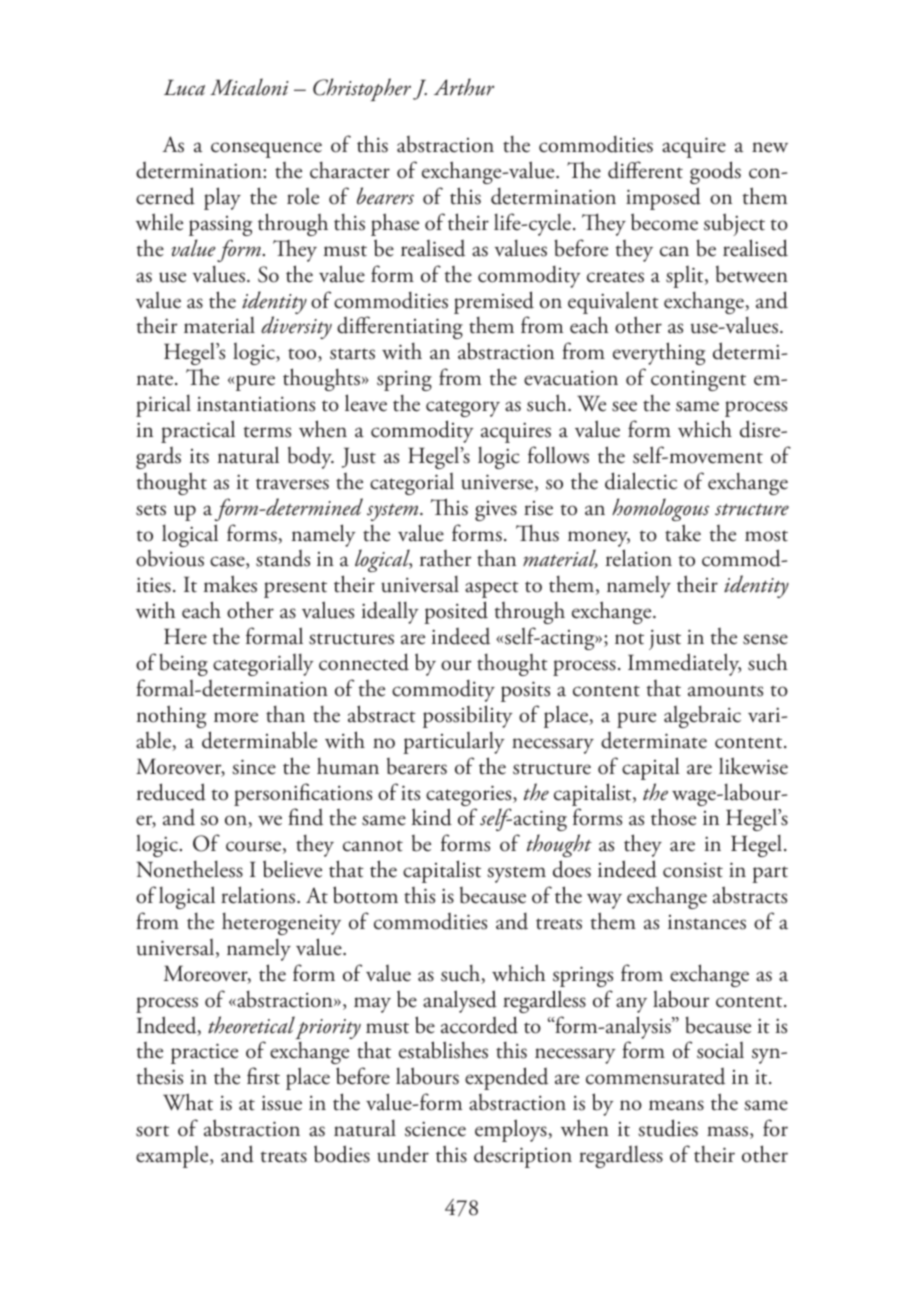 This page has height=1305, width=924. What do you see at coordinates (188, 1102) in the page?
I see `What` at bounding box center [188, 1102].
